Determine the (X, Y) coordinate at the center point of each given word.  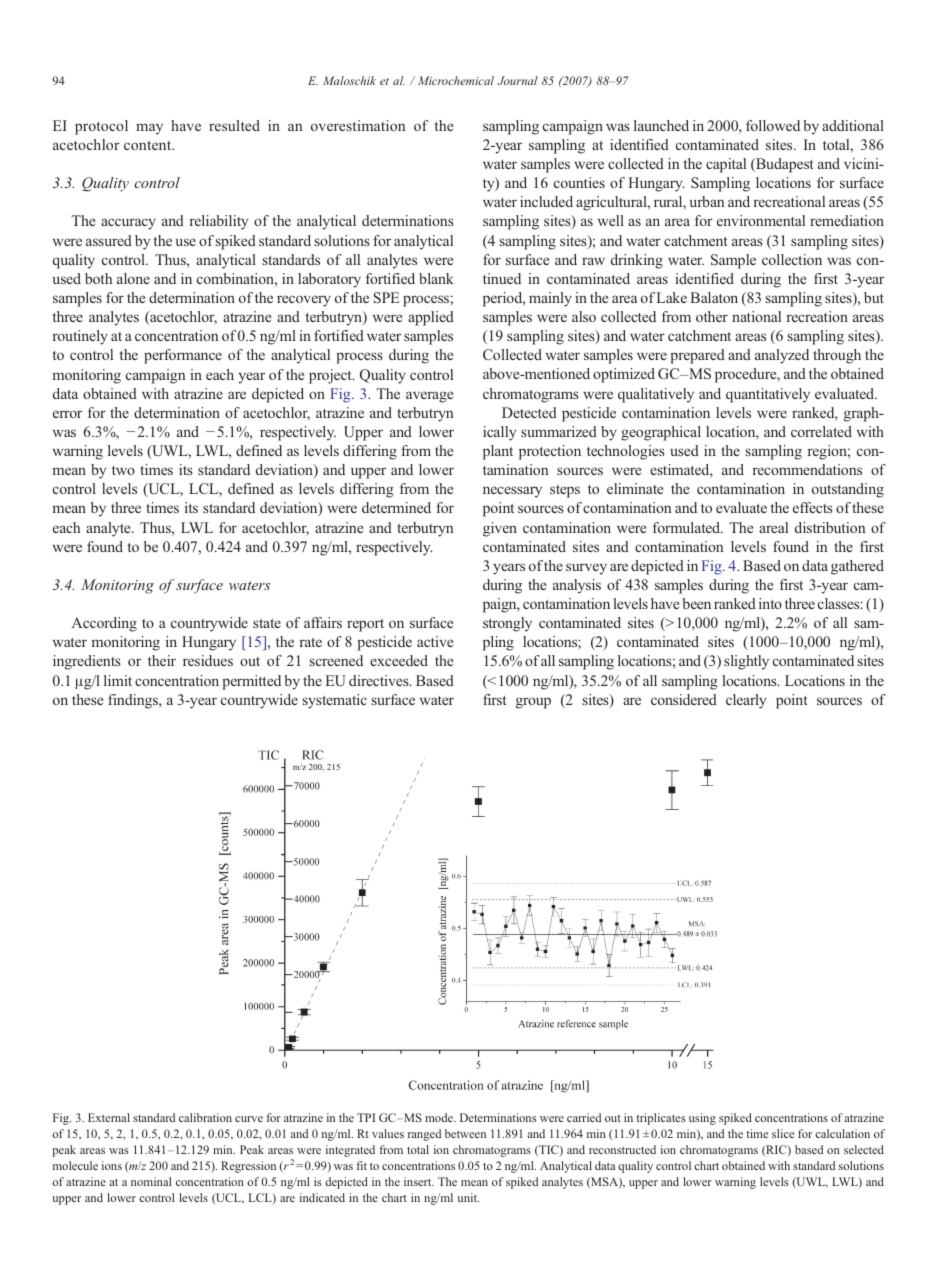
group (533, 703)
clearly (746, 701)
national (756, 316)
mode (440, 1117)
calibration (205, 1117)
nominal (151, 1181)
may (149, 129)
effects (813, 507)
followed (773, 125)
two (123, 470)
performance (183, 356)
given (500, 529)
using (702, 1119)
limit (118, 680)
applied (431, 318)
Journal (518, 80)
